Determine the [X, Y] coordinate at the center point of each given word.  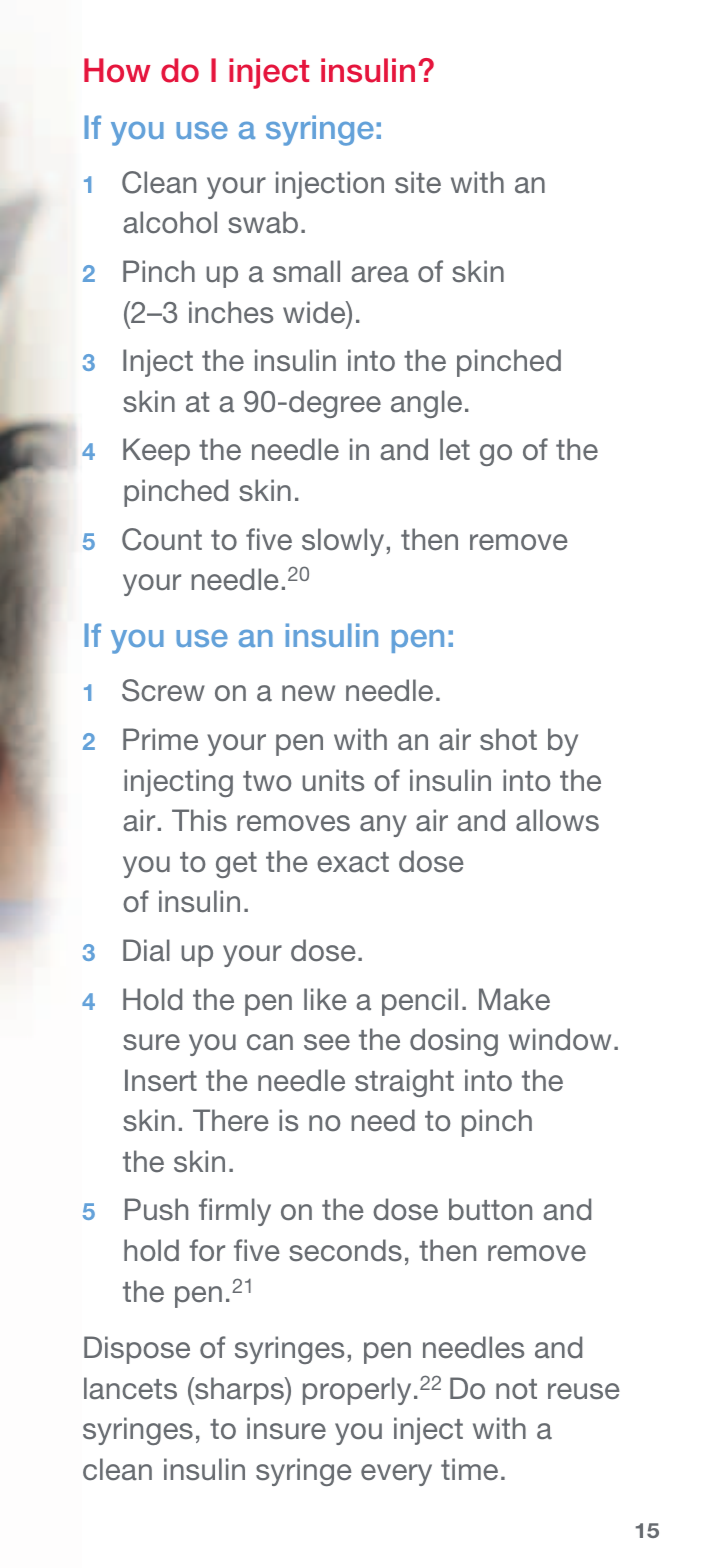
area [380, 274]
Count [162, 539]
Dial [146, 950]
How [117, 70]
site [418, 182]
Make [514, 999]
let [455, 449]
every [396, 1475]
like [325, 999]
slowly [343, 542]
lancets [130, 1388]
